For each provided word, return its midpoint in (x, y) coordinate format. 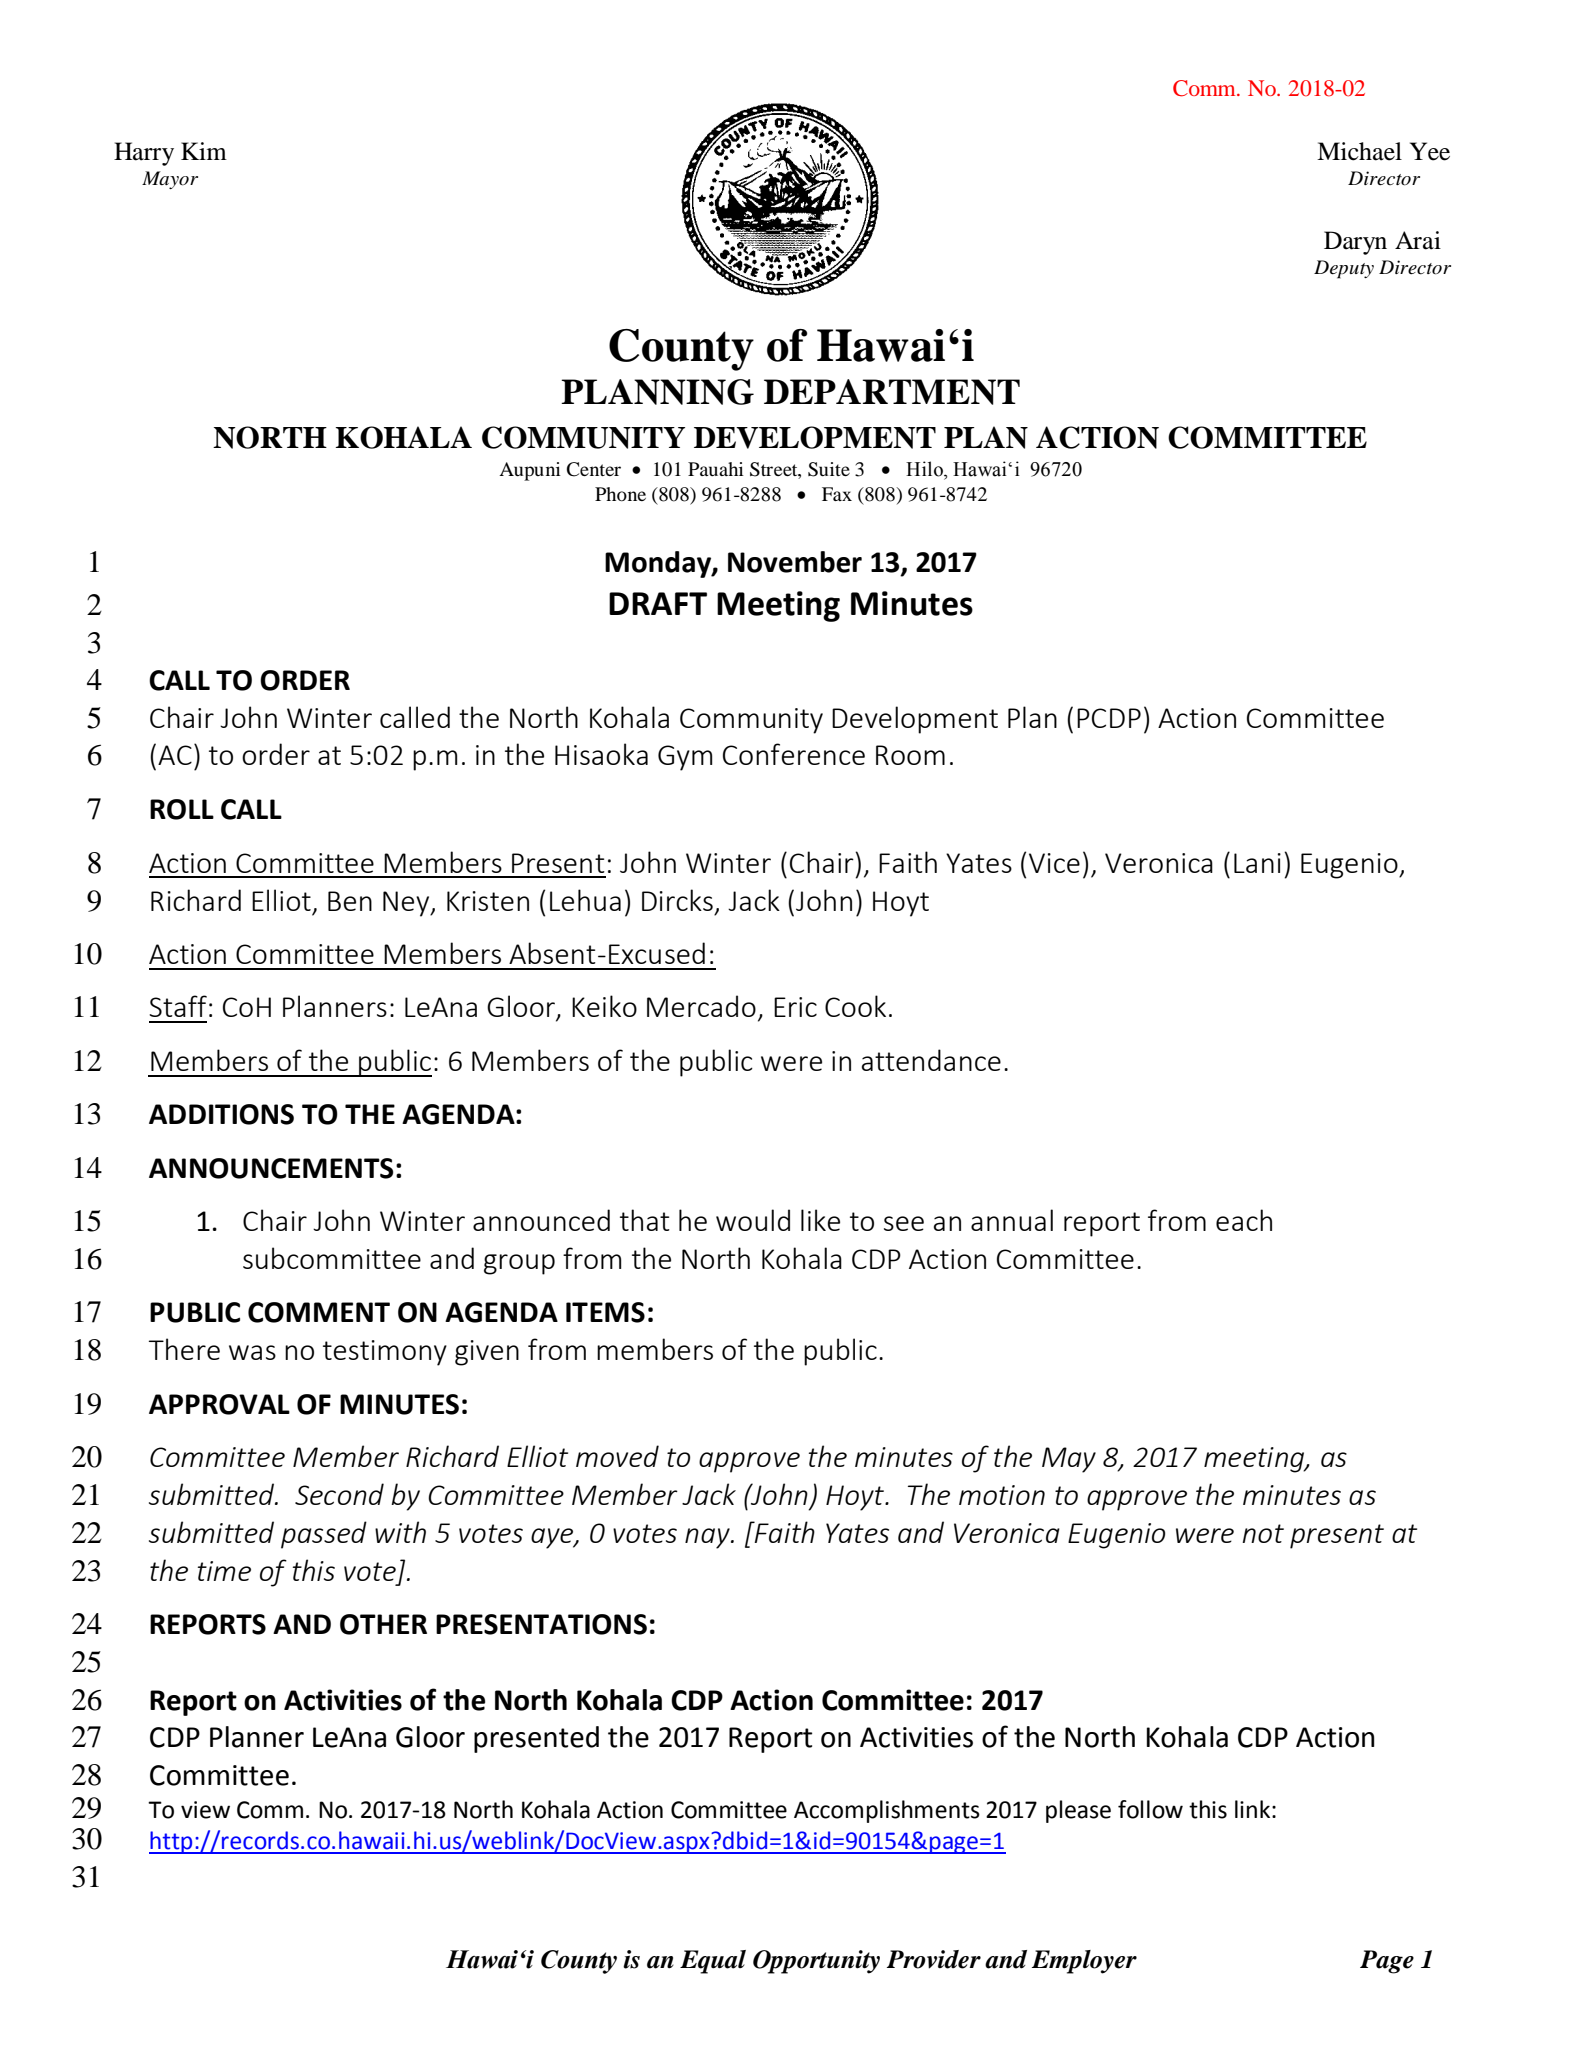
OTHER (383, 1624)
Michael (1359, 151)
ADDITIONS (221, 1114)
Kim (204, 151)
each (1244, 1220)
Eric (795, 1007)
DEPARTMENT (892, 392)
